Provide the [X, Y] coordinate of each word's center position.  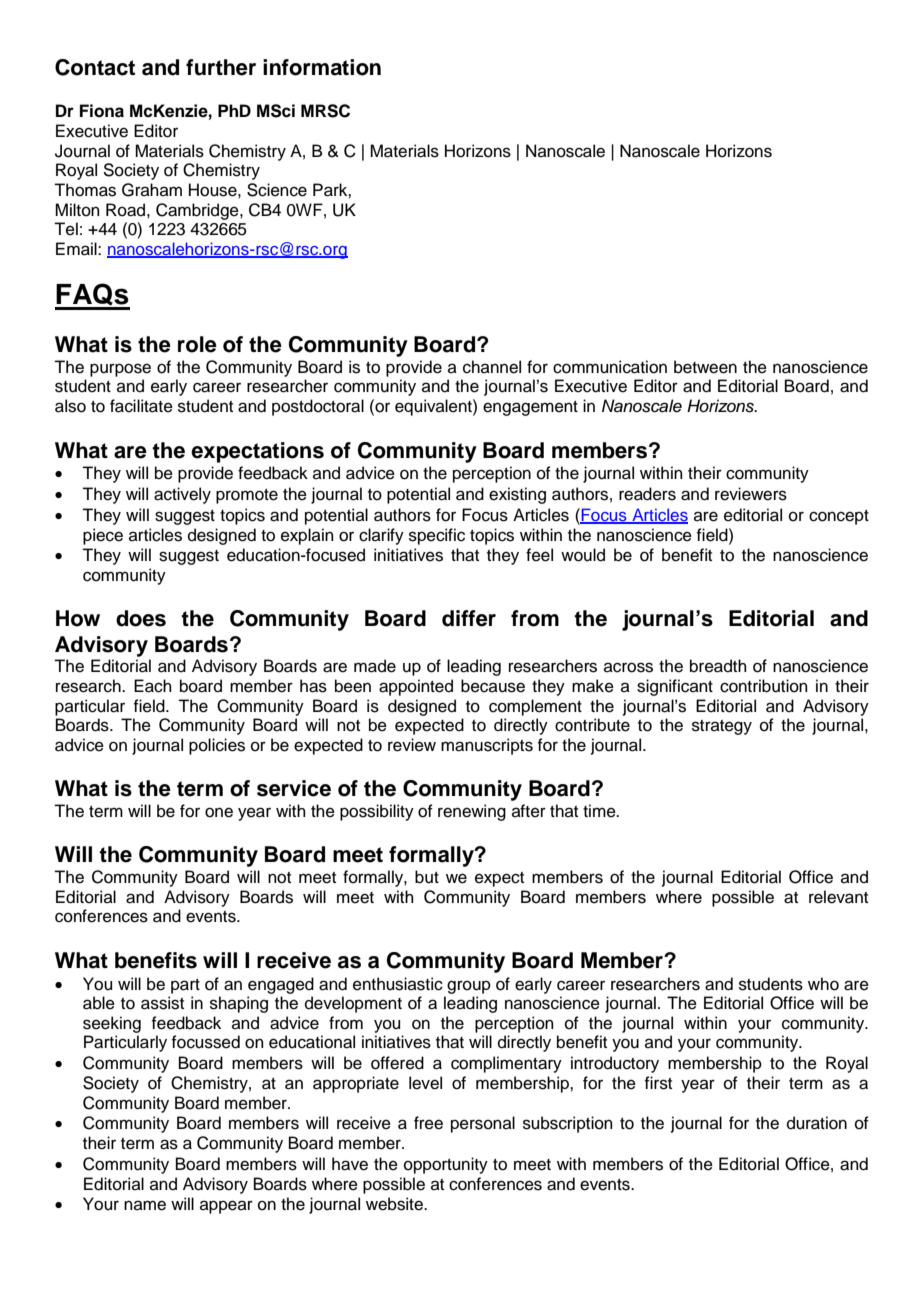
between [705, 367]
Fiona [102, 111]
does [141, 618]
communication [610, 367]
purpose [120, 370]
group [469, 987]
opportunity [446, 1165]
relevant [838, 897]
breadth [718, 666]
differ [469, 618]
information [322, 67]
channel [492, 367]
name [145, 1205]
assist [162, 1003]
